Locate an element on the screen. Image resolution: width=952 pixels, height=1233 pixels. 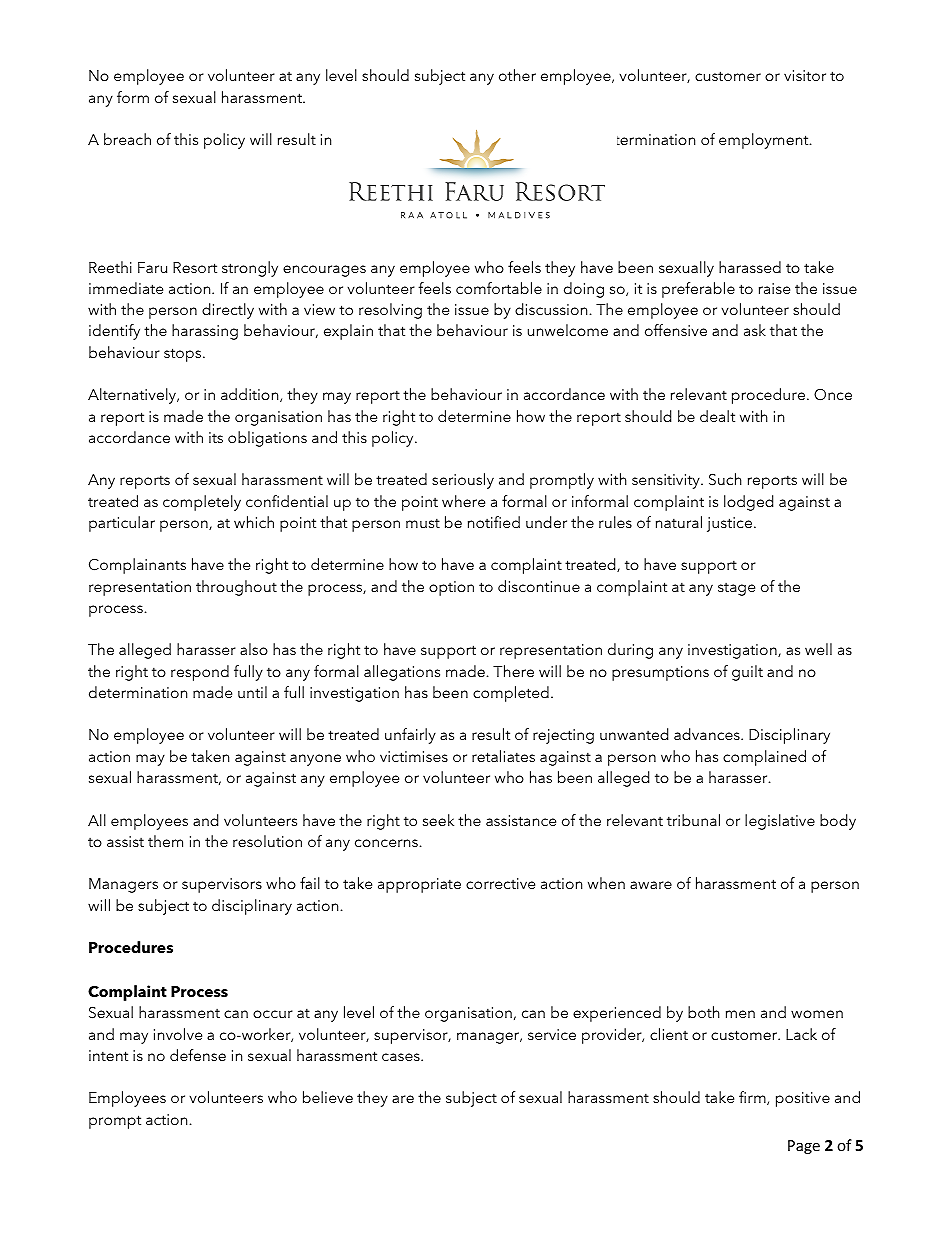
option is located at coordinates (451, 588).
